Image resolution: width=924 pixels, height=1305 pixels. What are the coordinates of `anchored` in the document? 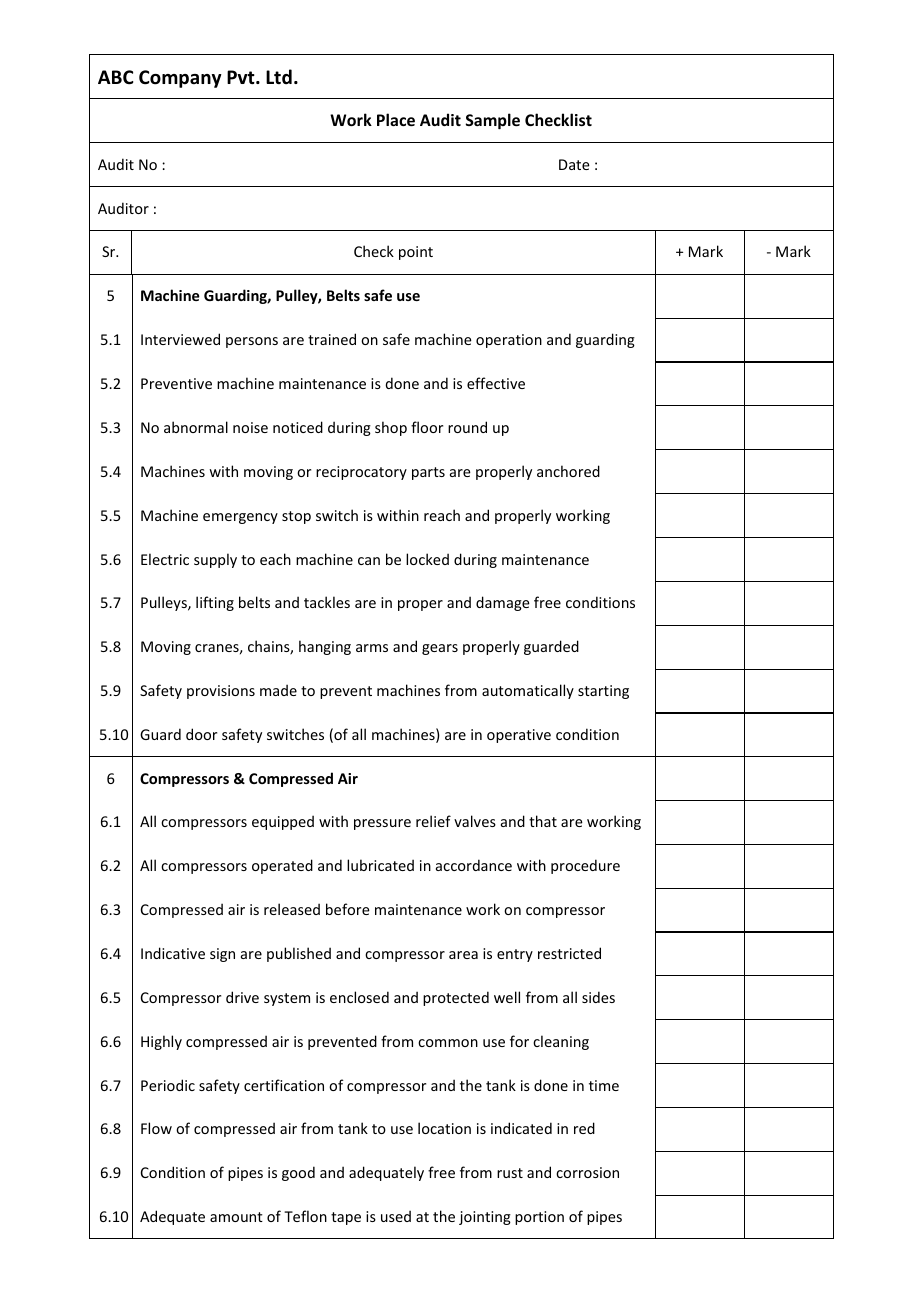 It's located at (568, 471).
